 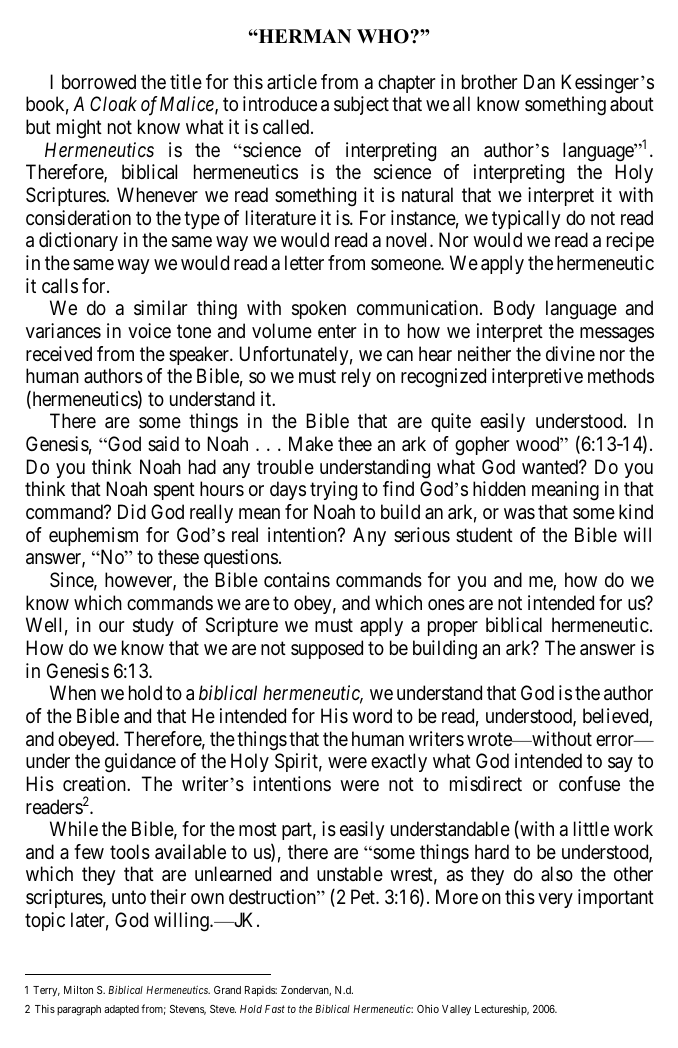 What do you see at coordinates (621, 376) in the screenshot?
I see `methods` at bounding box center [621, 376].
